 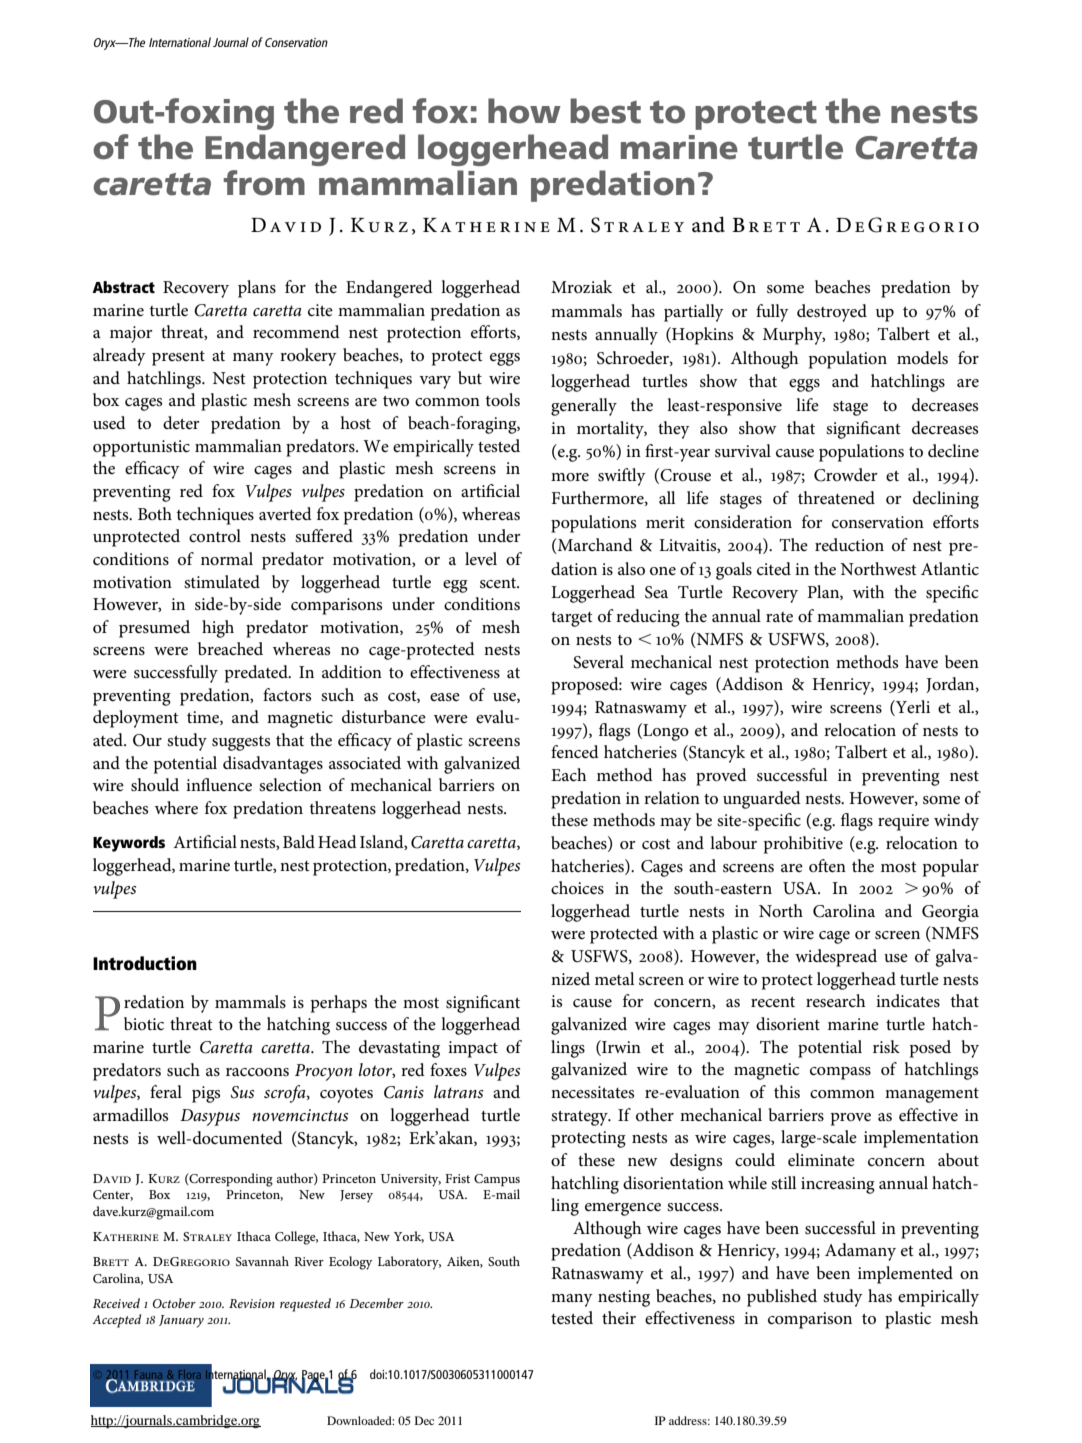 What do you see at coordinates (264, 183) in the screenshot?
I see `from` at bounding box center [264, 183].
